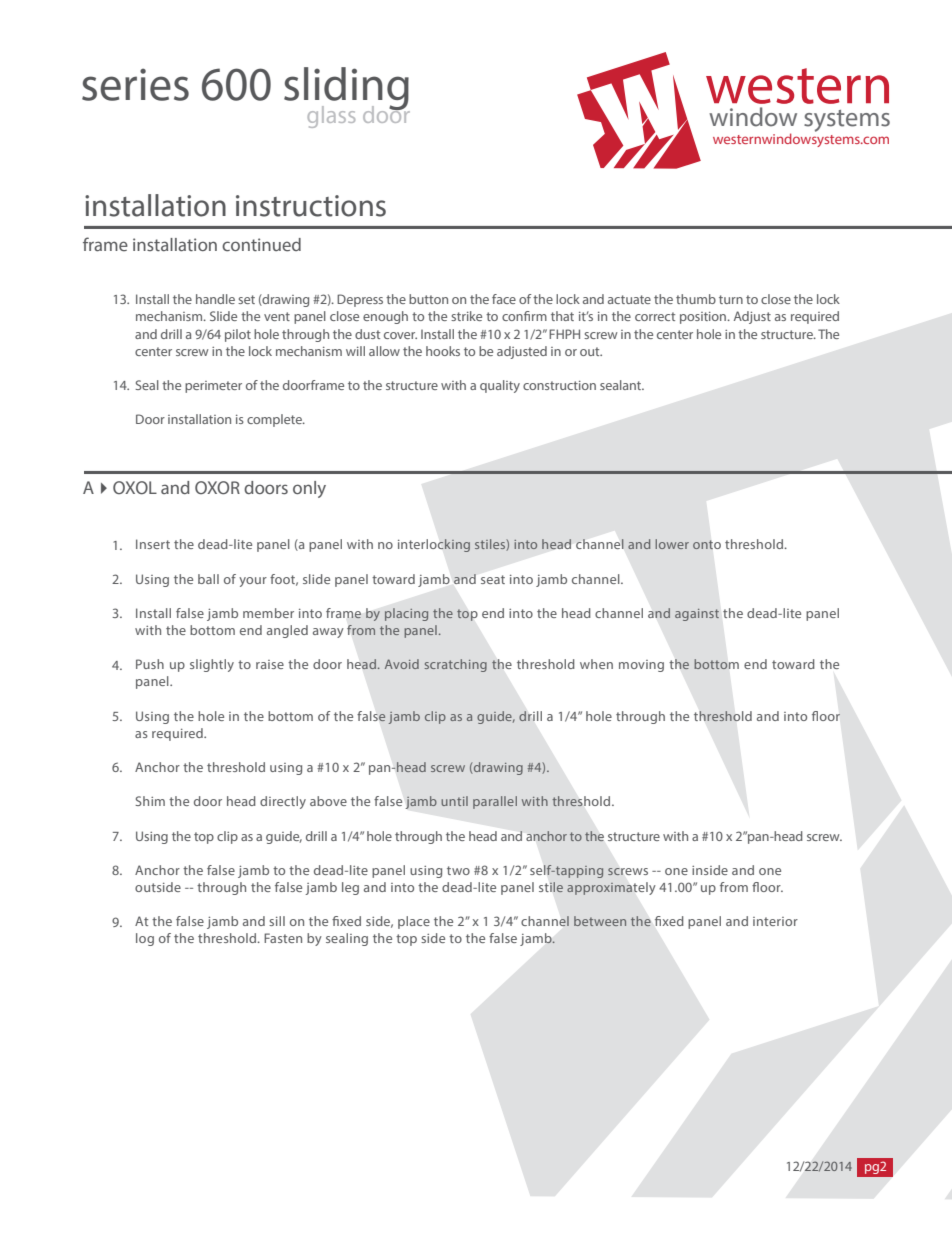 The image size is (952, 1233). I want to click on series, so click(135, 84).
